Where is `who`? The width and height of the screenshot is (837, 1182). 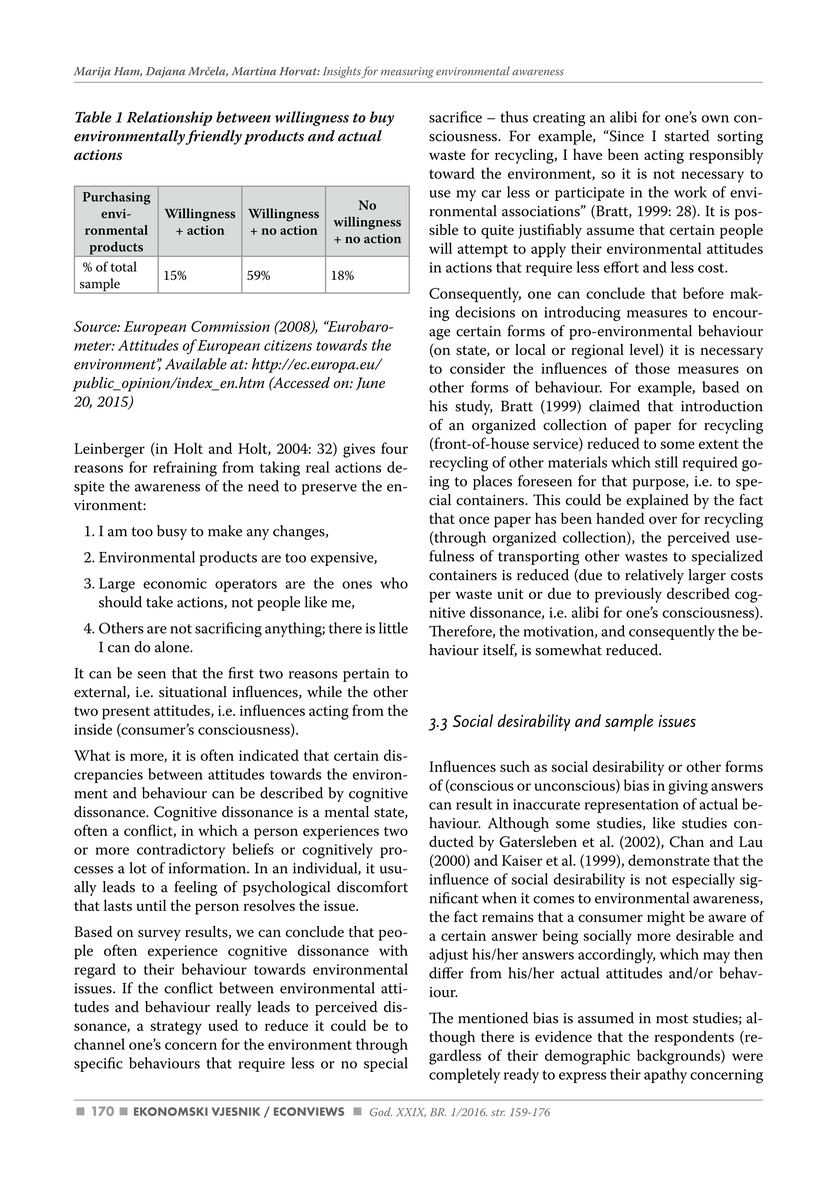 who is located at coordinates (394, 583).
